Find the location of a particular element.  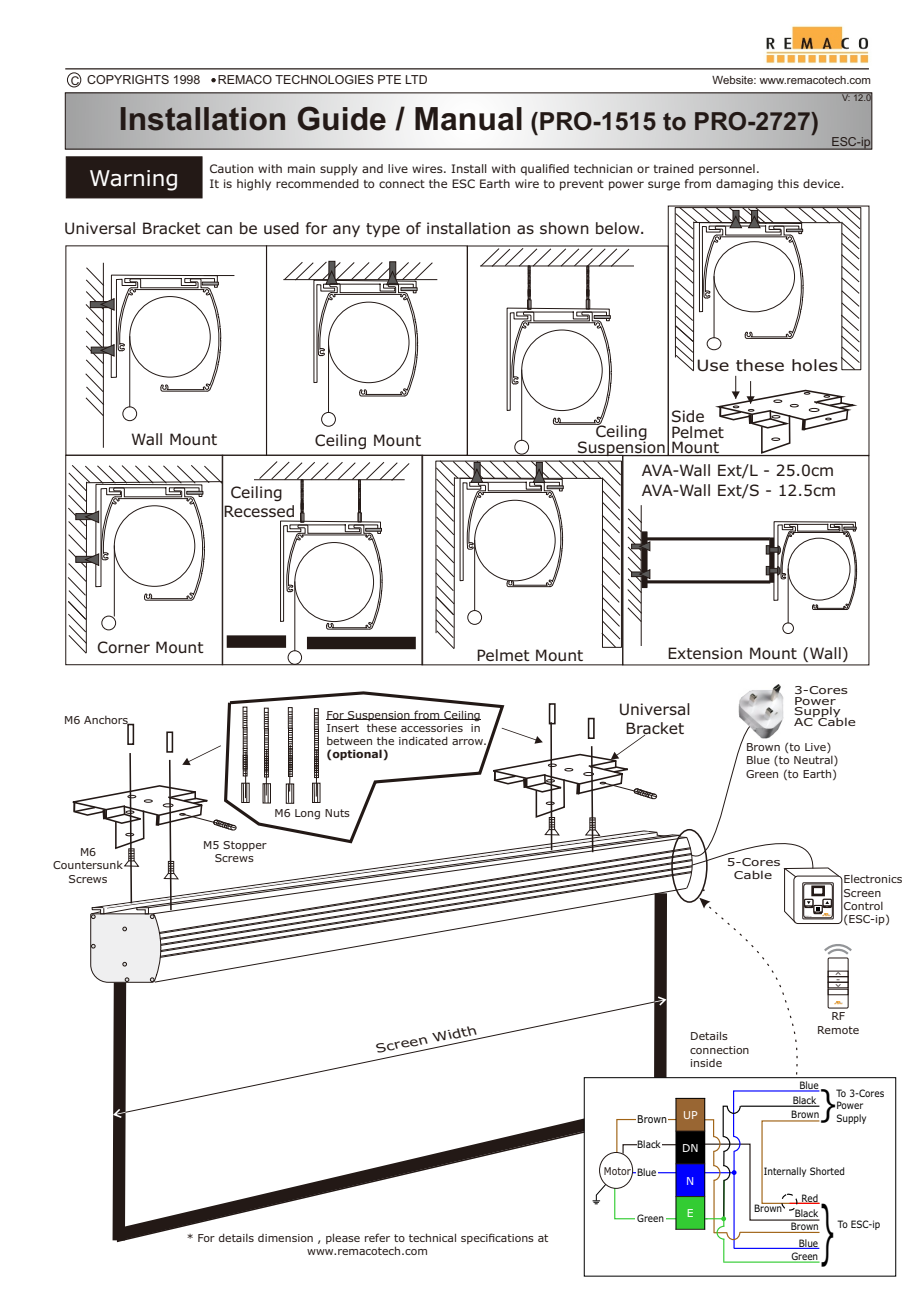

Caution is located at coordinates (231, 168).
